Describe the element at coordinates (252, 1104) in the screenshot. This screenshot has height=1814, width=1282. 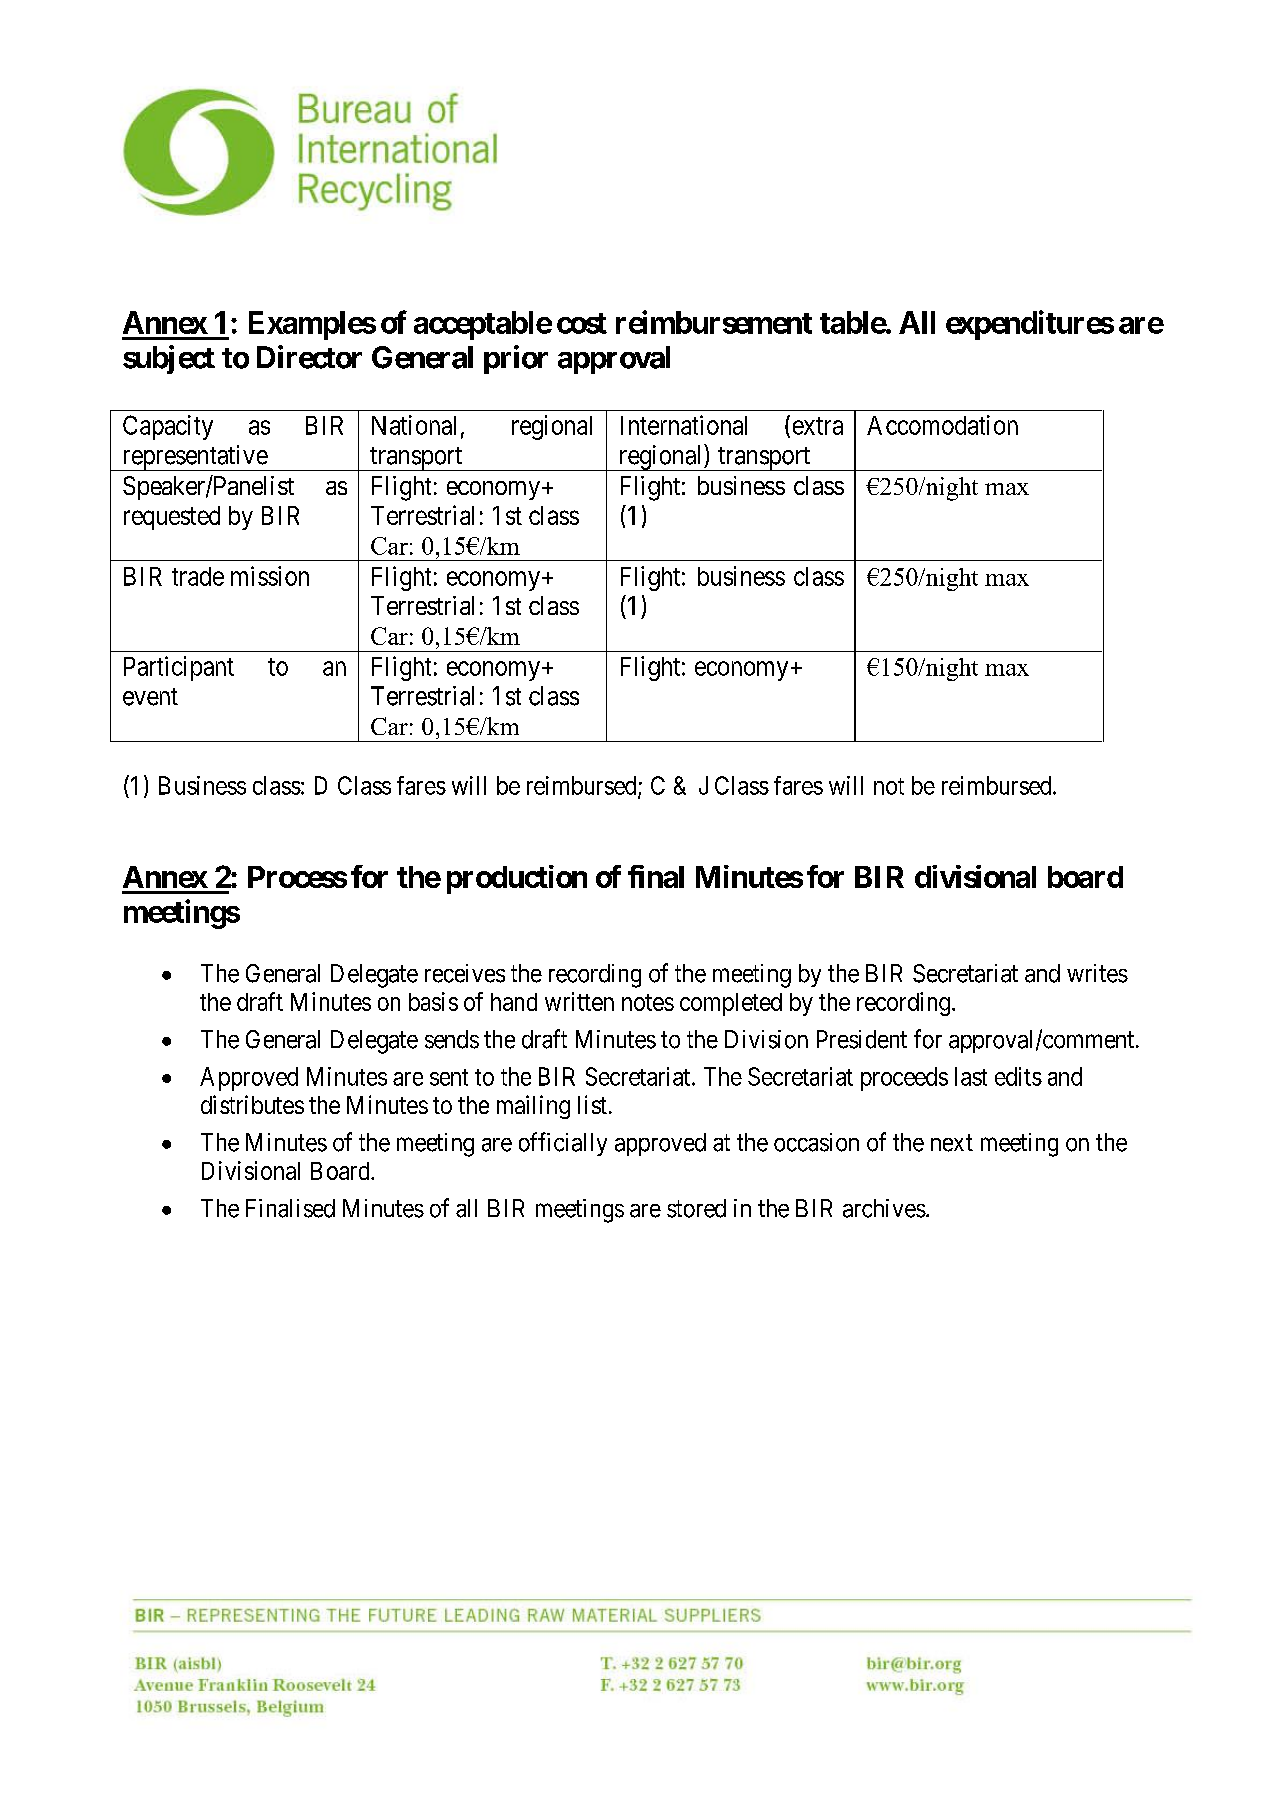
I see `distributes` at that location.
